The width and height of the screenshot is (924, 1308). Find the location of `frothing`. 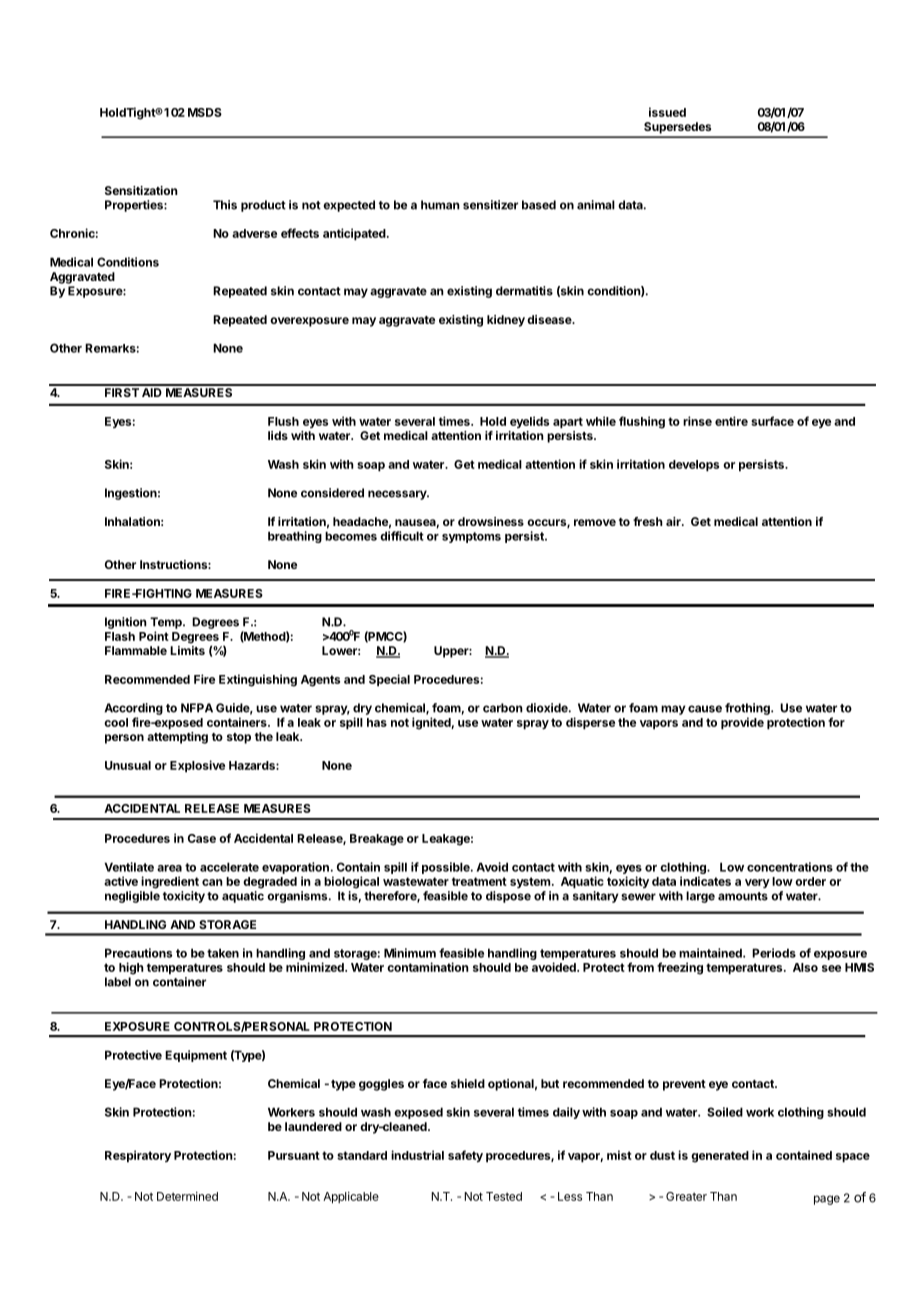

frothing is located at coordinates (748, 709).
